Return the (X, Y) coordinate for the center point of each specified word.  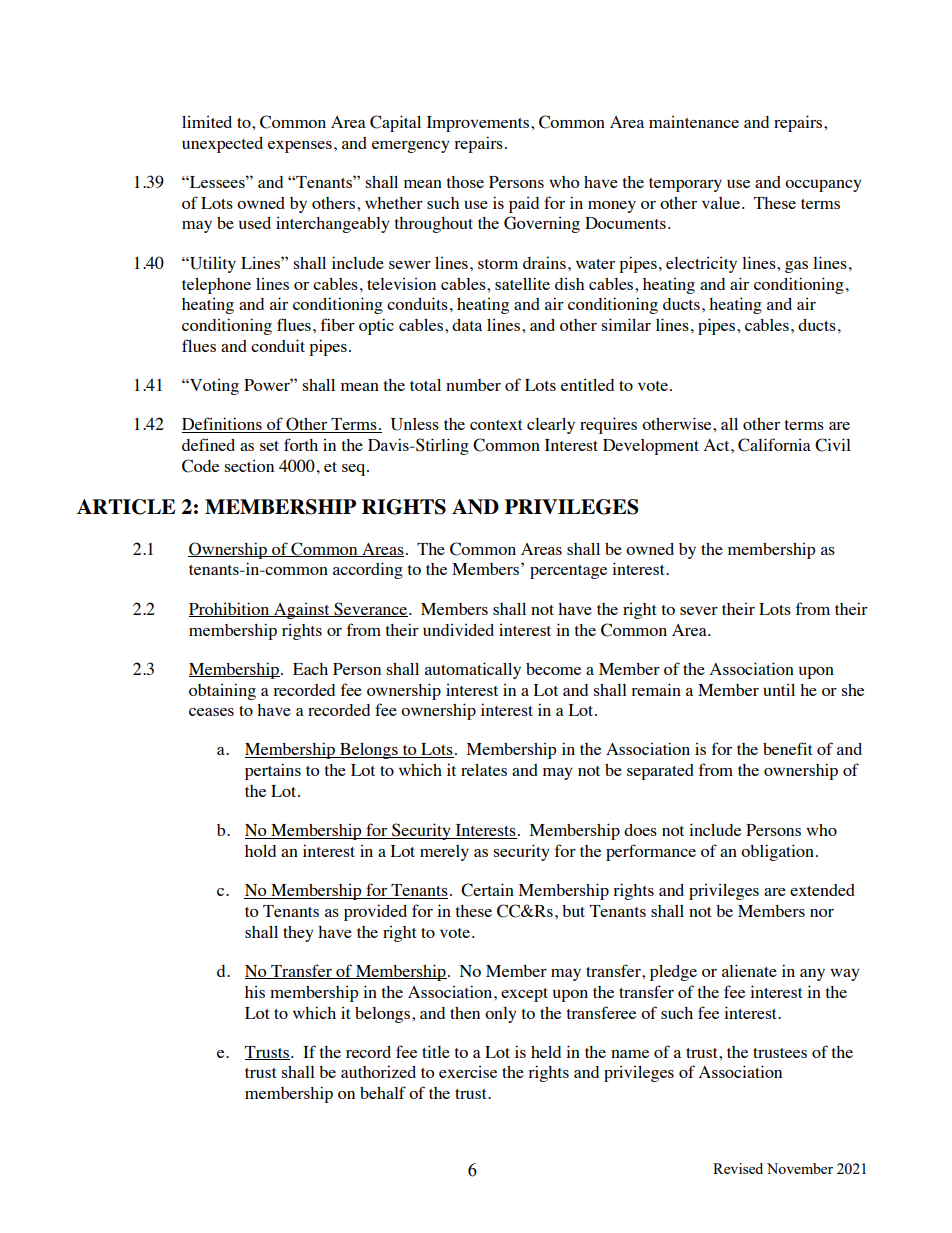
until (779, 689)
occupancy (823, 186)
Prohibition (230, 609)
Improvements (478, 124)
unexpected (222, 145)
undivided (458, 629)
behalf (383, 1092)
